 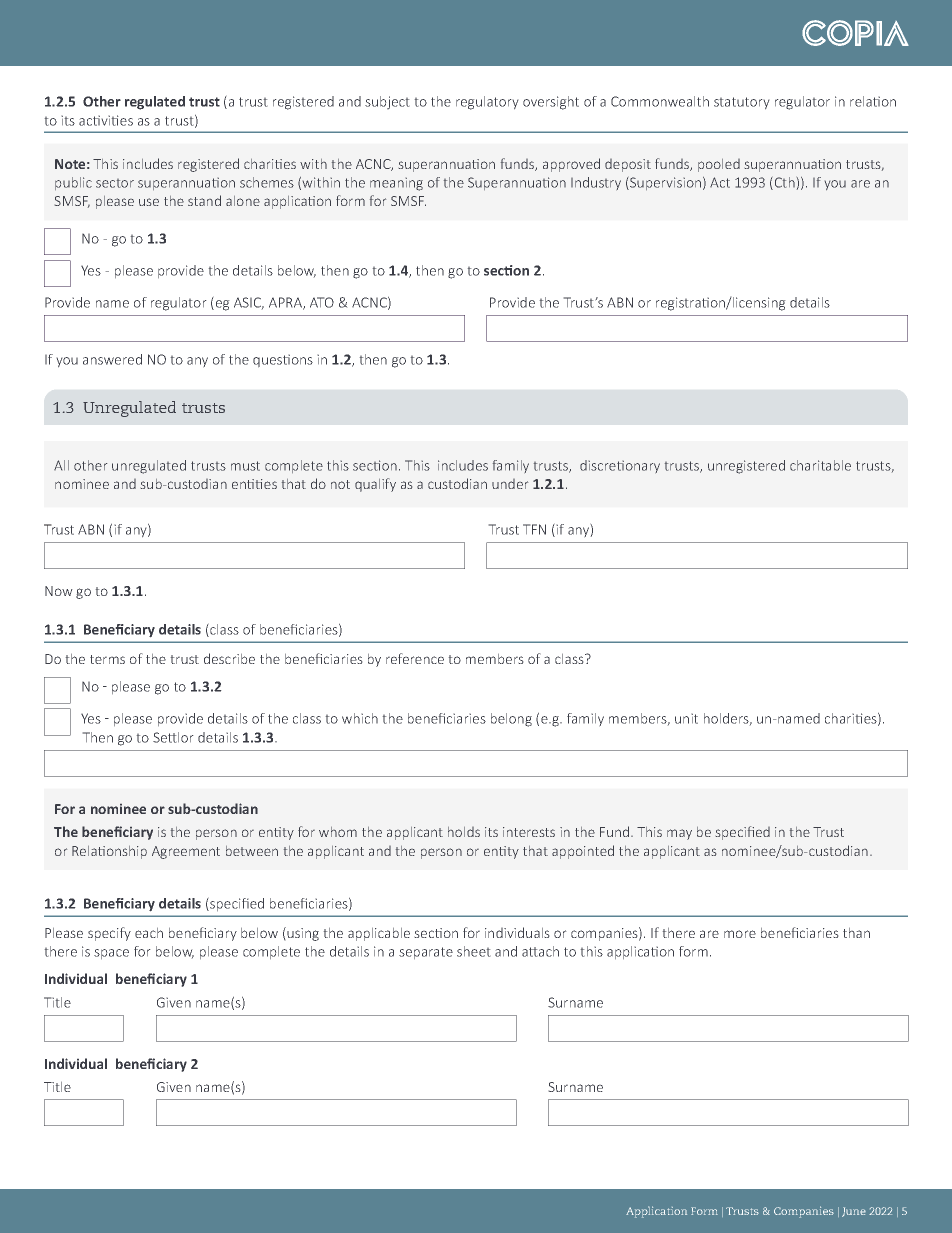 What do you see at coordinates (741, 103) in the screenshot?
I see `statutory` at bounding box center [741, 103].
